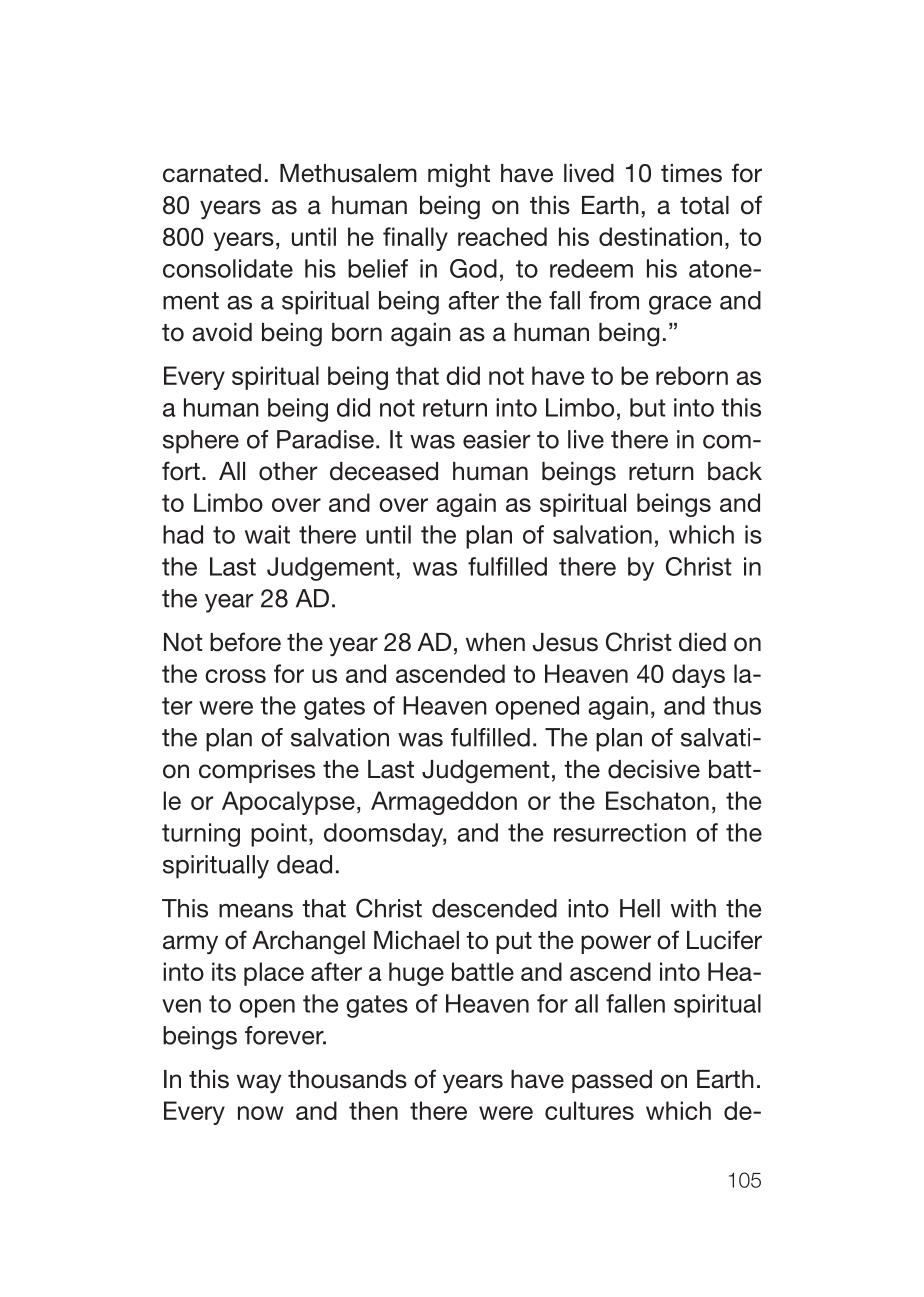  Describe the element at coordinates (228, 268) in the document. I see `consolidate` at that location.
